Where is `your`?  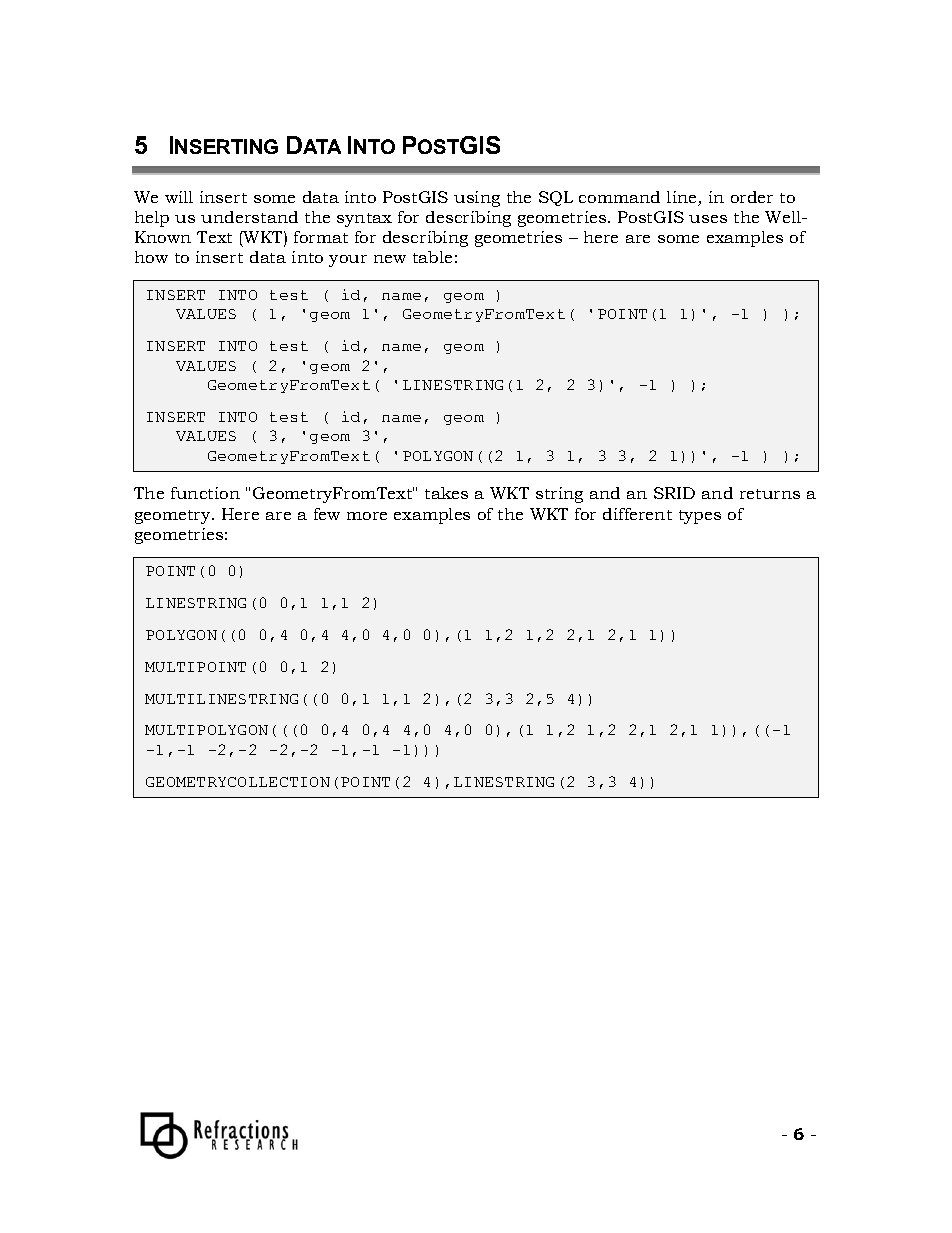 your is located at coordinates (348, 261).
